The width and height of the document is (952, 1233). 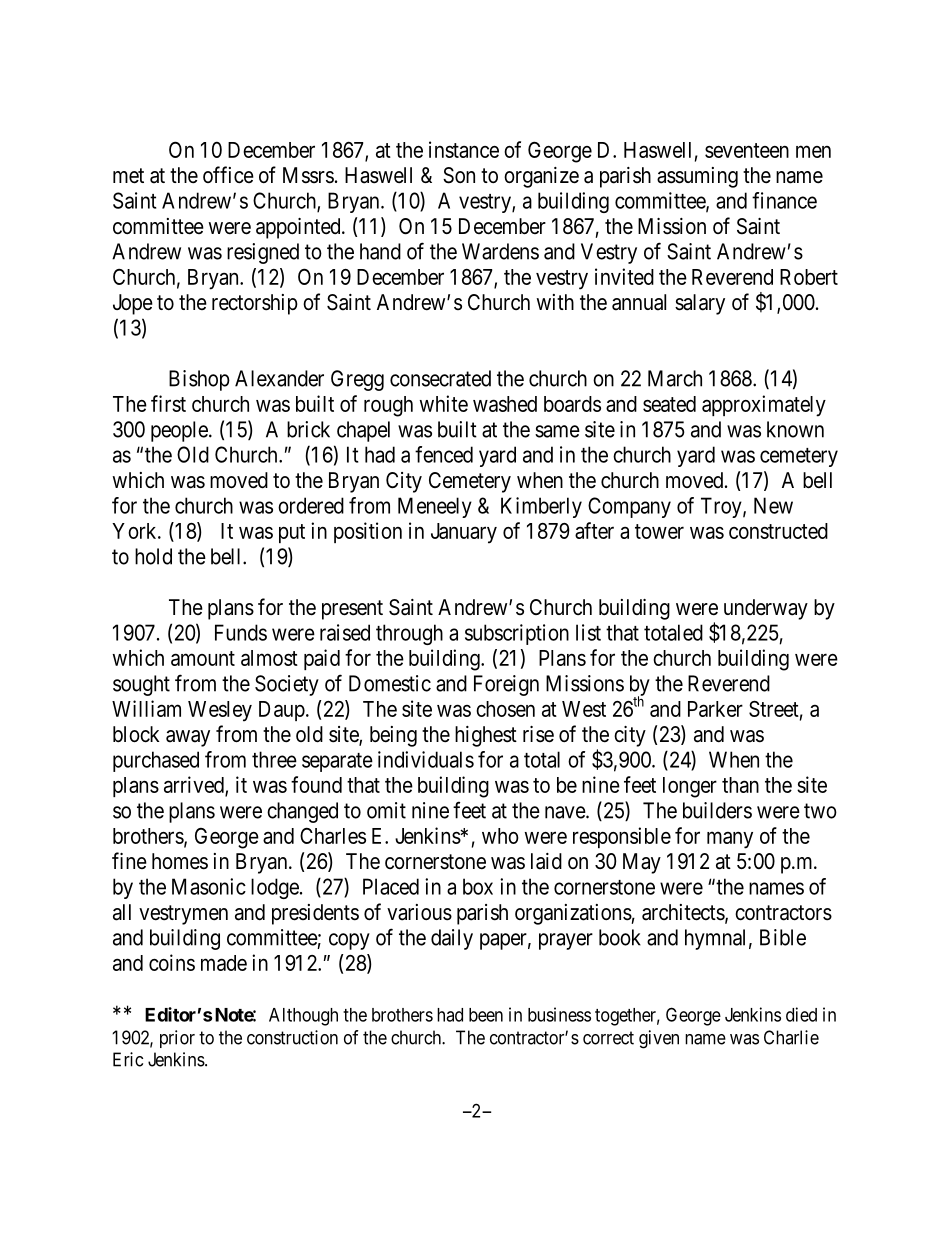 What do you see at coordinates (486, 1015) in the document?
I see `been` at bounding box center [486, 1015].
